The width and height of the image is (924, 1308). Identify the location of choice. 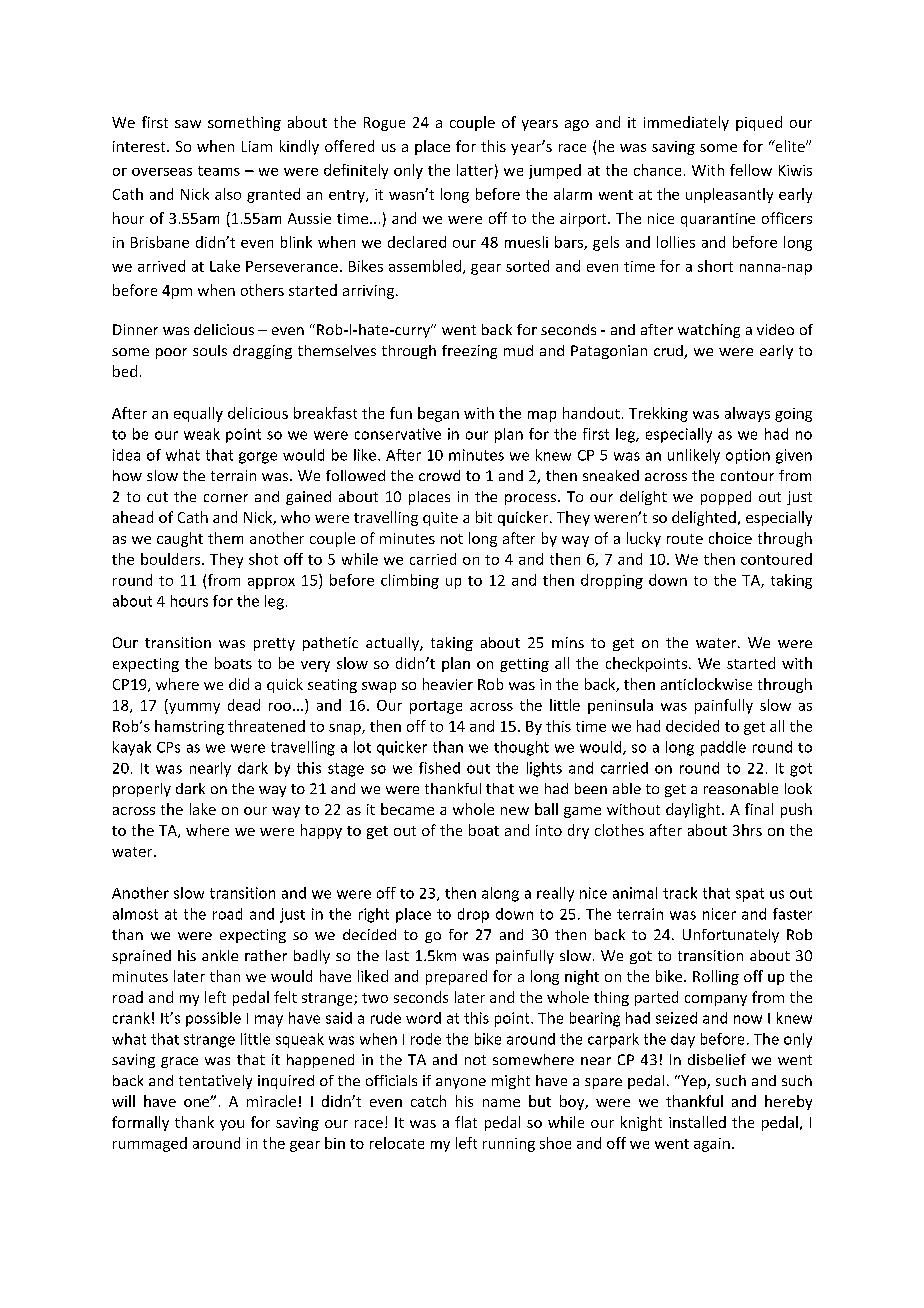
(730, 538).
